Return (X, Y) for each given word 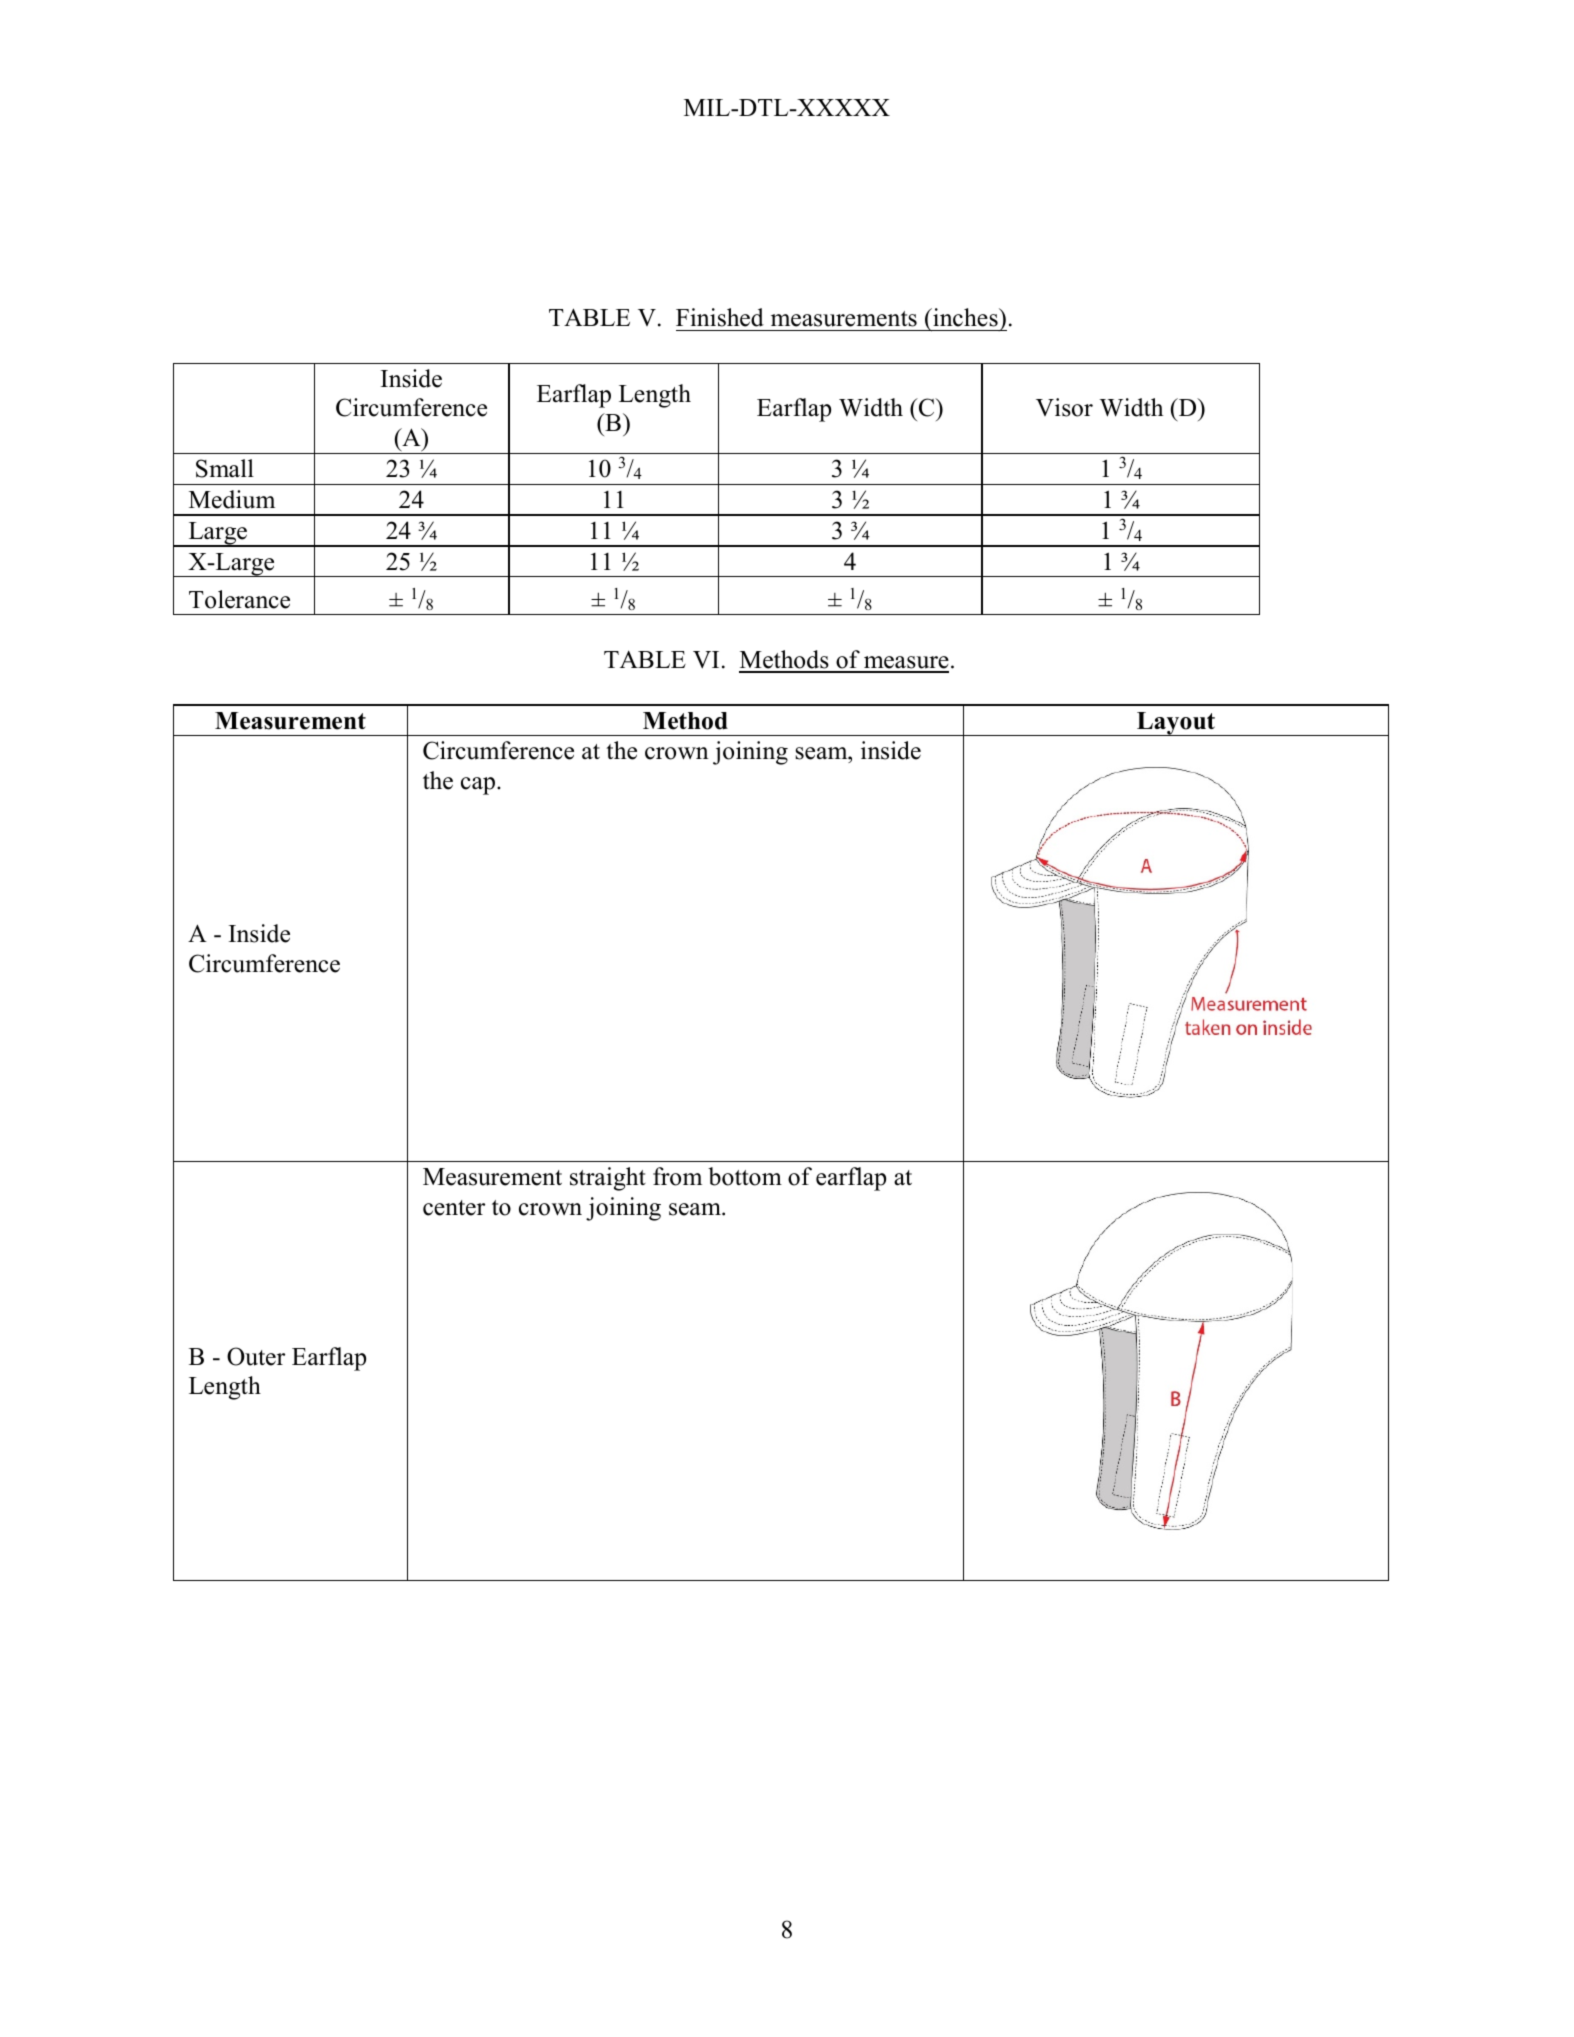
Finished (720, 317)
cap (478, 786)
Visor (1064, 407)
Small (225, 468)
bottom (745, 1176)
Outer (256, 1356)
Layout (1176, 724)
